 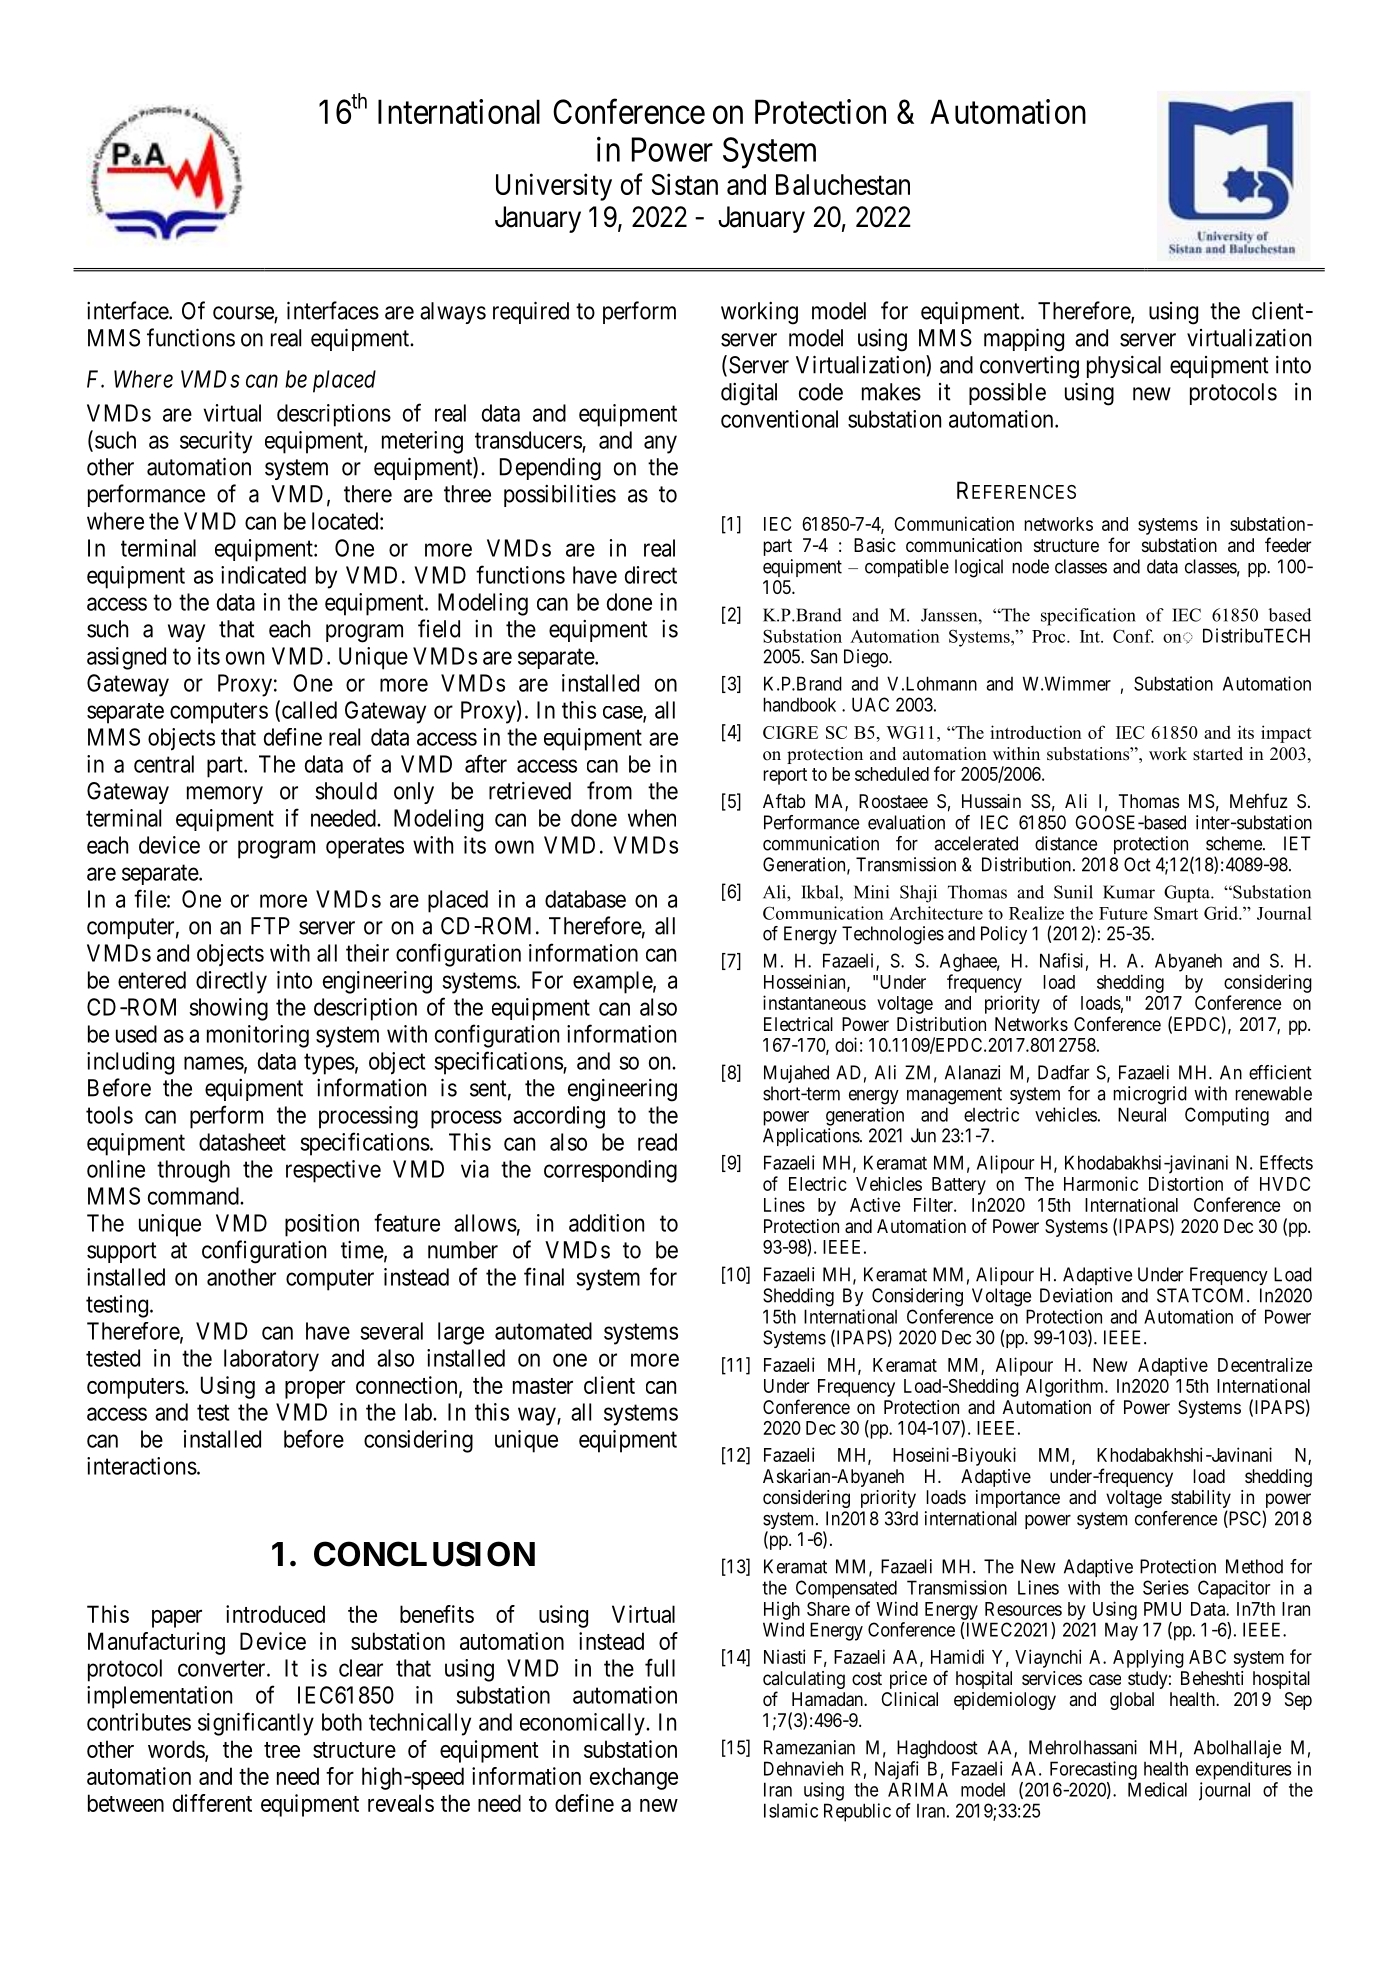 I want to click on Future, so click(x=1123, y=913).
